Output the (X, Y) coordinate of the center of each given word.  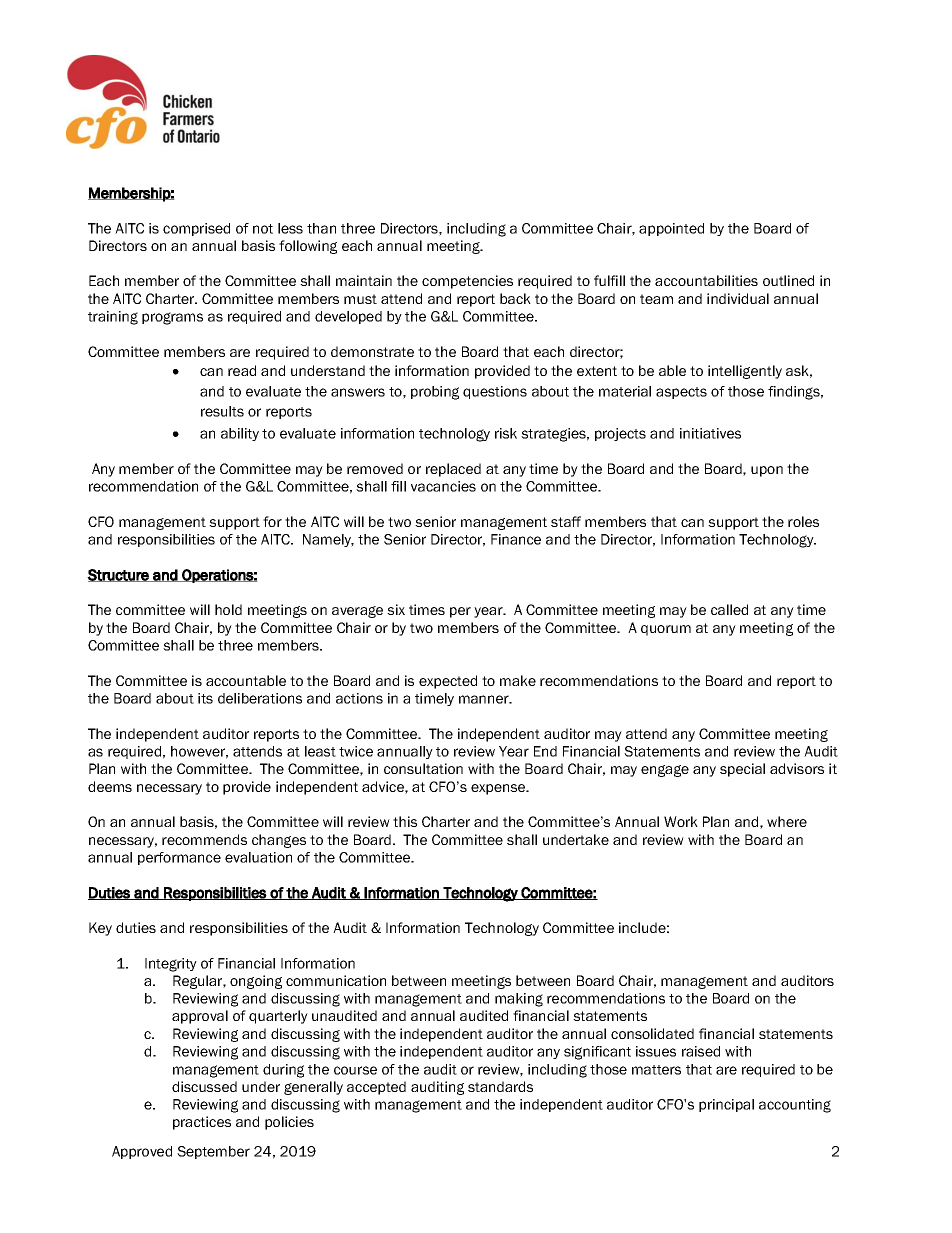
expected (448, 682)
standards (500, 1086)
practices (202, 1123)
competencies (467, 282)
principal (726, 1105)
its (205, 698)
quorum (666, 630)
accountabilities (706, 280)
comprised (196, 229)
